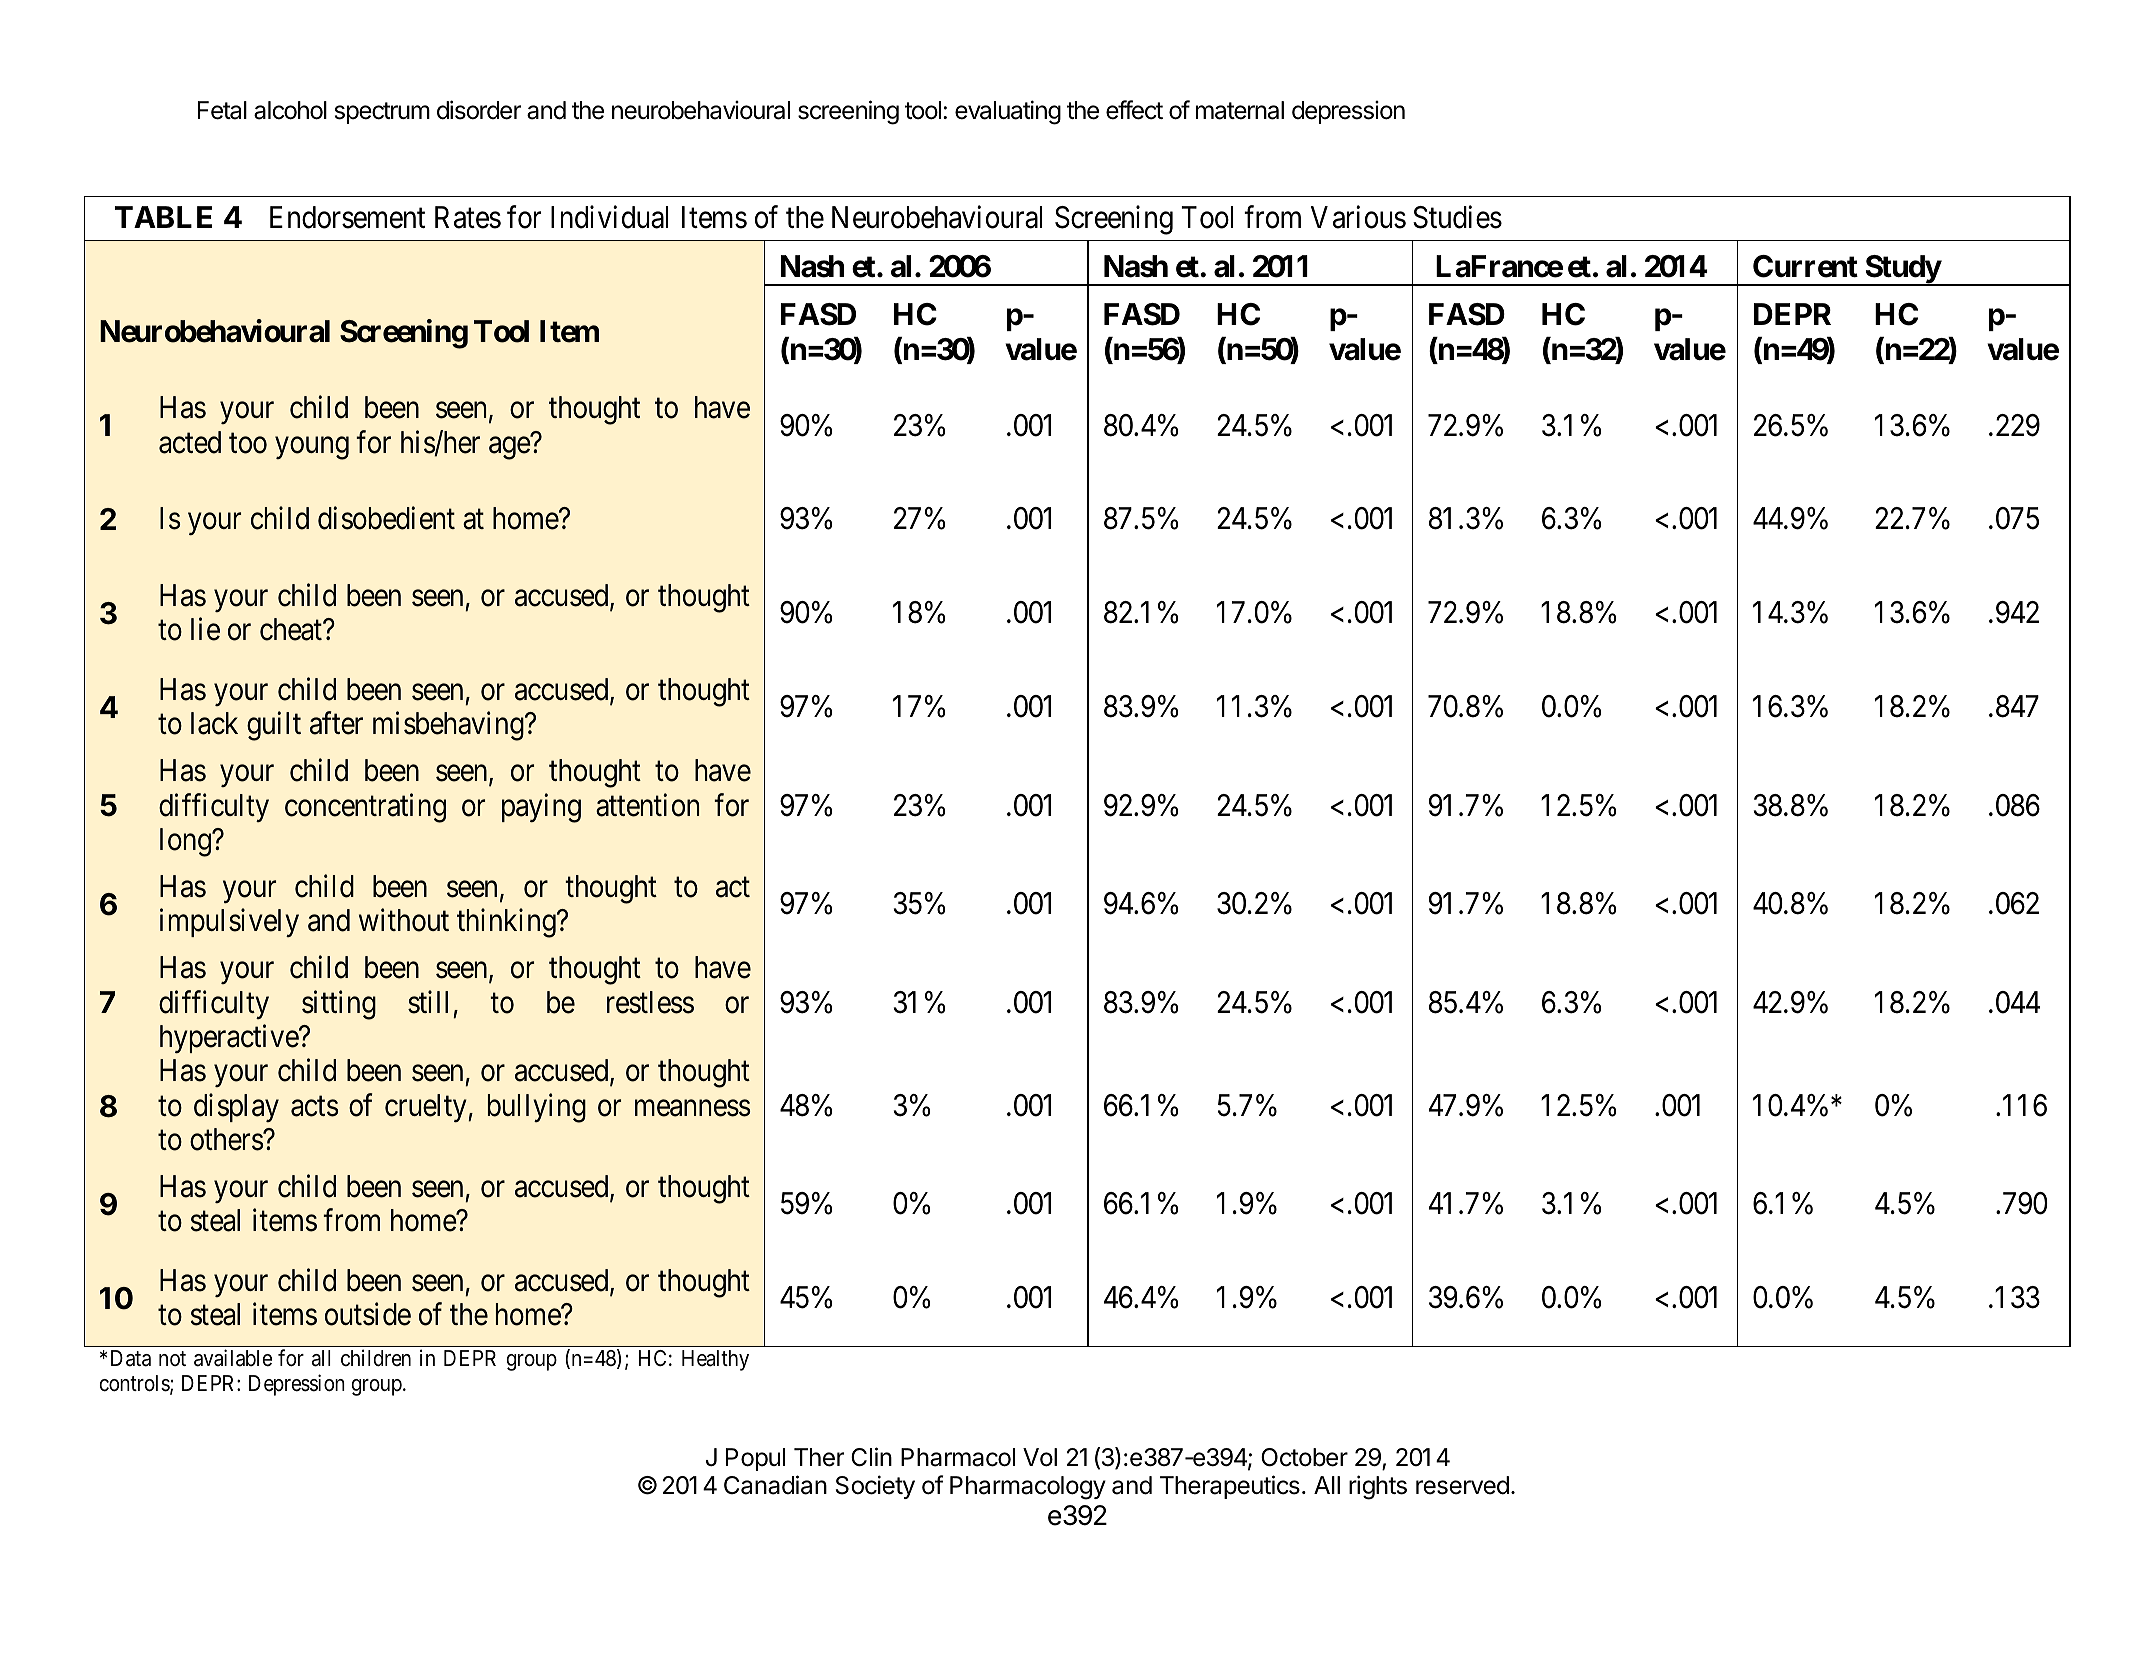 This screenshot has width=2154, height=1664. I want to click on cruelty, so click(427, 1108).
